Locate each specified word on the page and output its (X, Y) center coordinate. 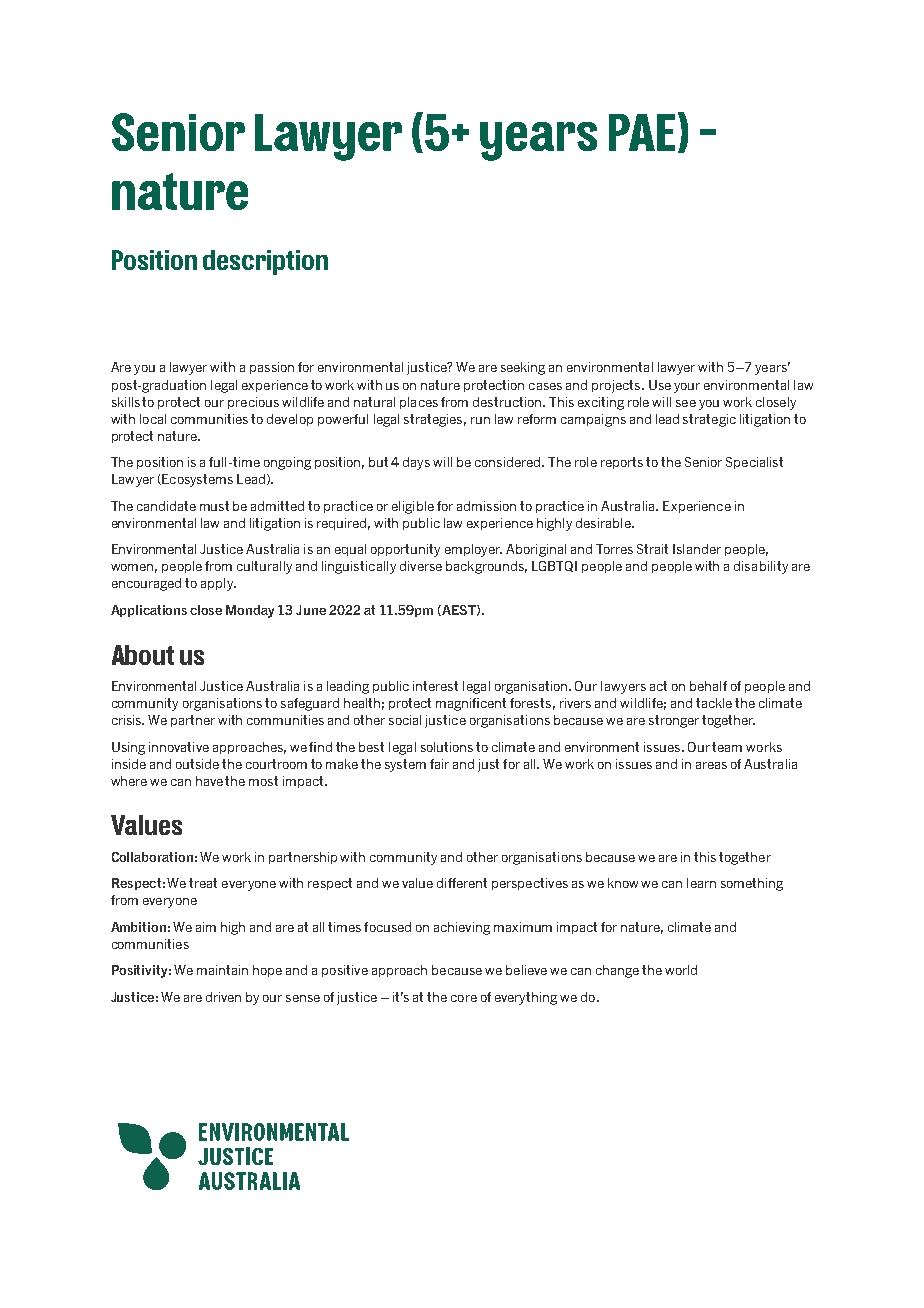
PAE (642, 132)
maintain (222, 970)
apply (218, 584)
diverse (421, 566)
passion (272, 368)
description (265, 262)
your (687, 388)
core (464, 998)
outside (197, 764)
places (419, 403)
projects (617, 386)
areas (711, 765)
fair (439, 764)
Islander (697, 549)
